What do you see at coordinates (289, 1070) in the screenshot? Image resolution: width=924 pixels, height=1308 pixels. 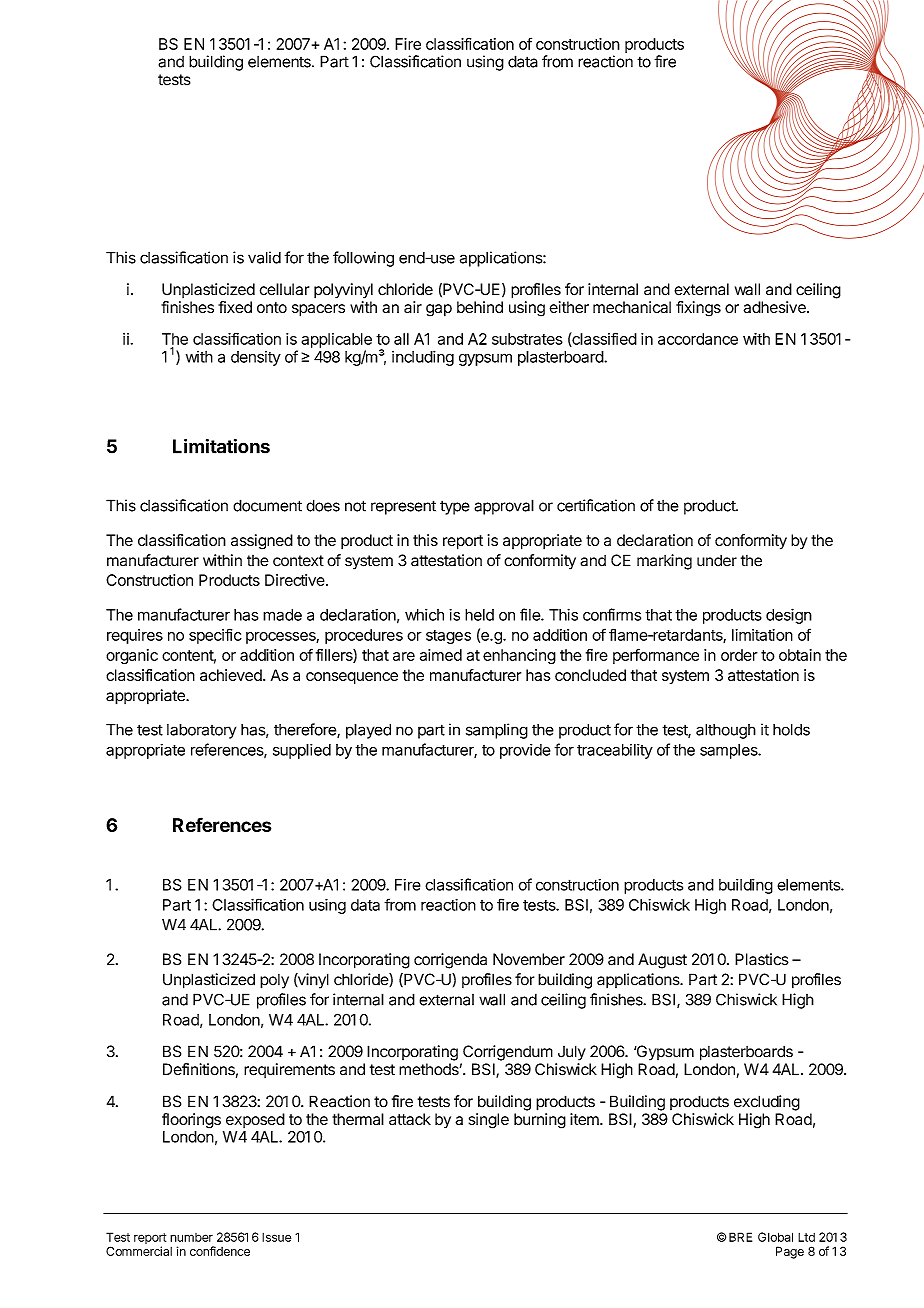 I see `requirements` at bounding box center [289, 1070].
